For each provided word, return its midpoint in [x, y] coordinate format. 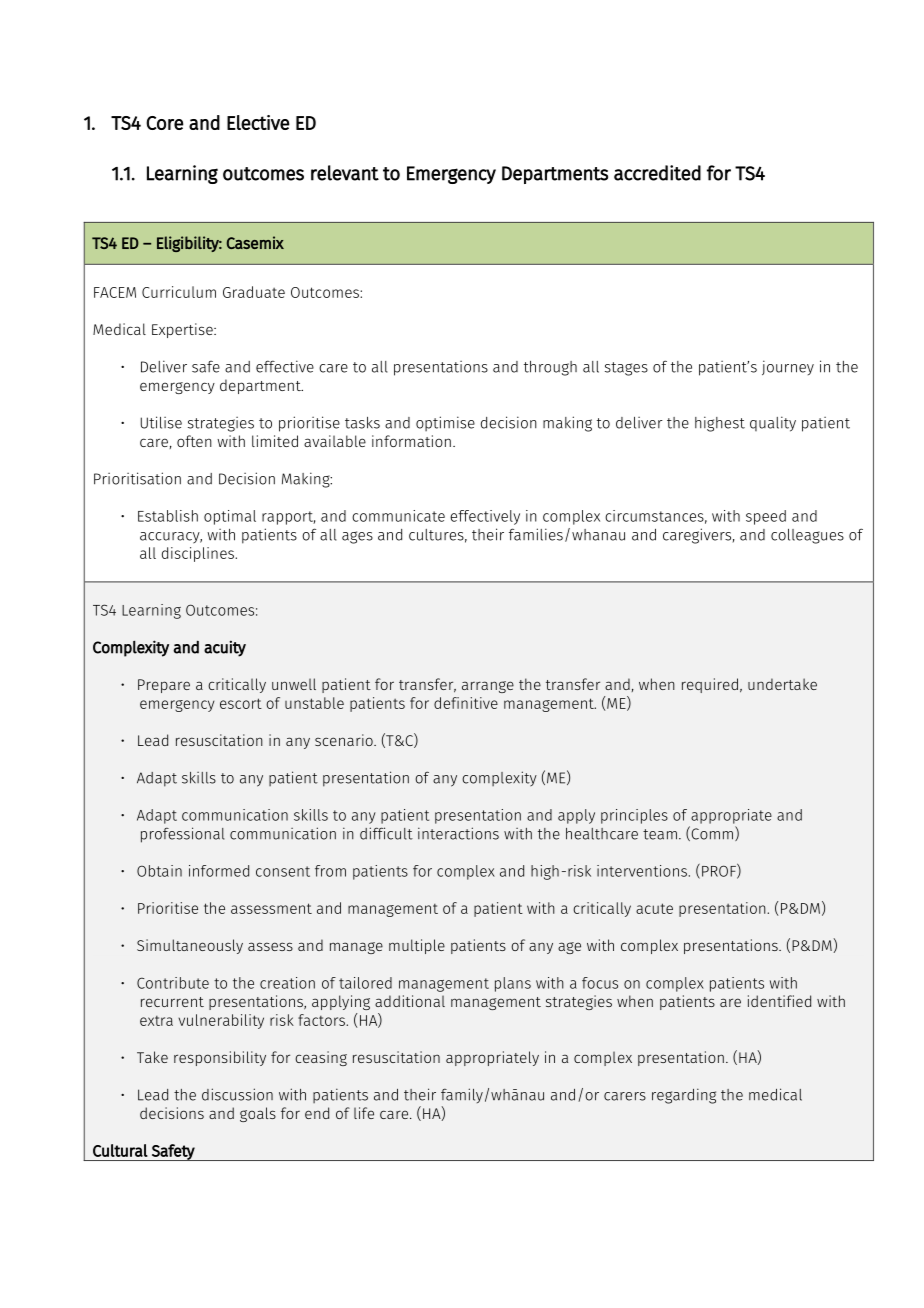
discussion [237, 1094]
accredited [657, 173]
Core [164, 123]
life [364, 1113]
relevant [345, 173]
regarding [684, 1096]
